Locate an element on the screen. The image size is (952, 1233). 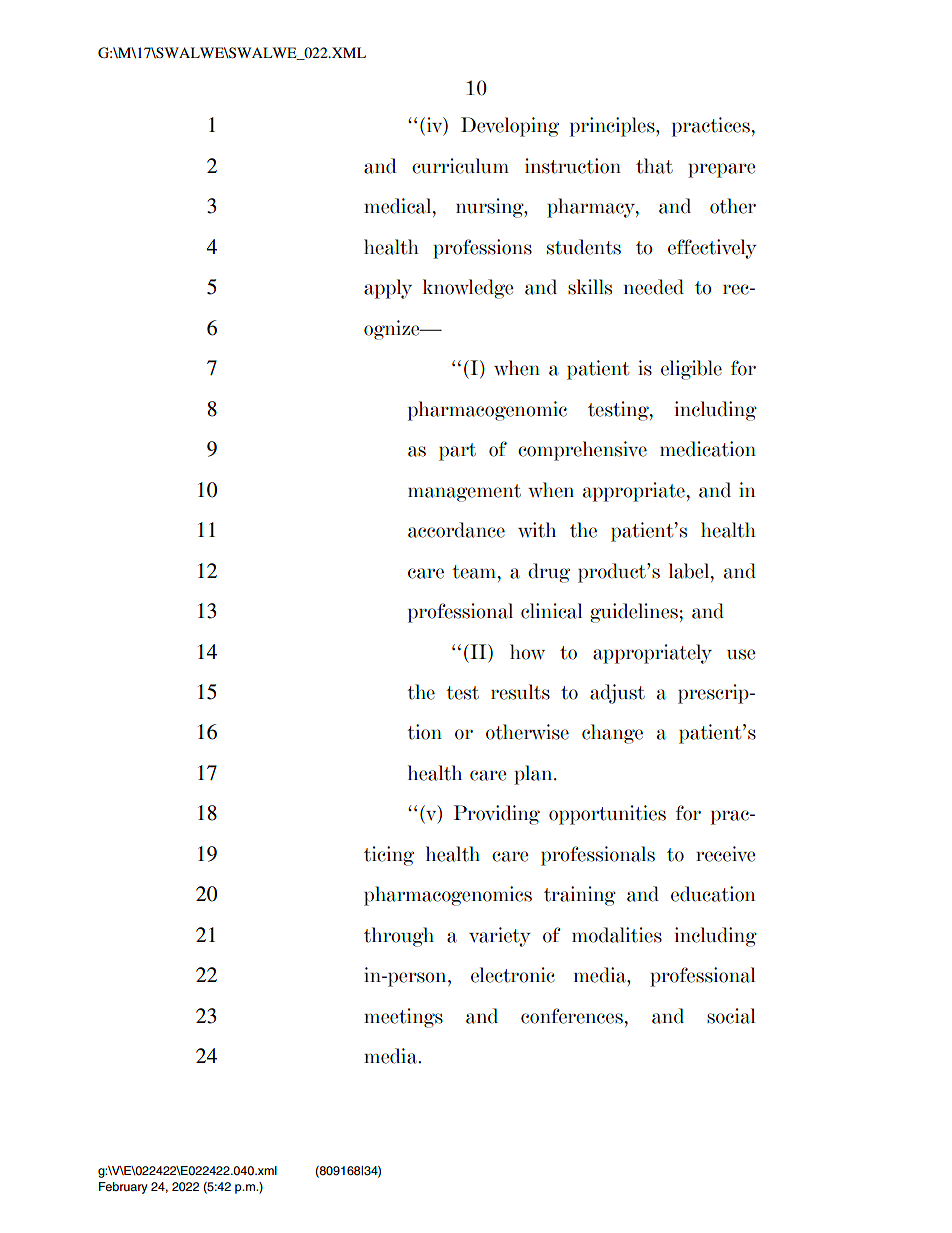
curriculum is located at coordinates (460, 166).
